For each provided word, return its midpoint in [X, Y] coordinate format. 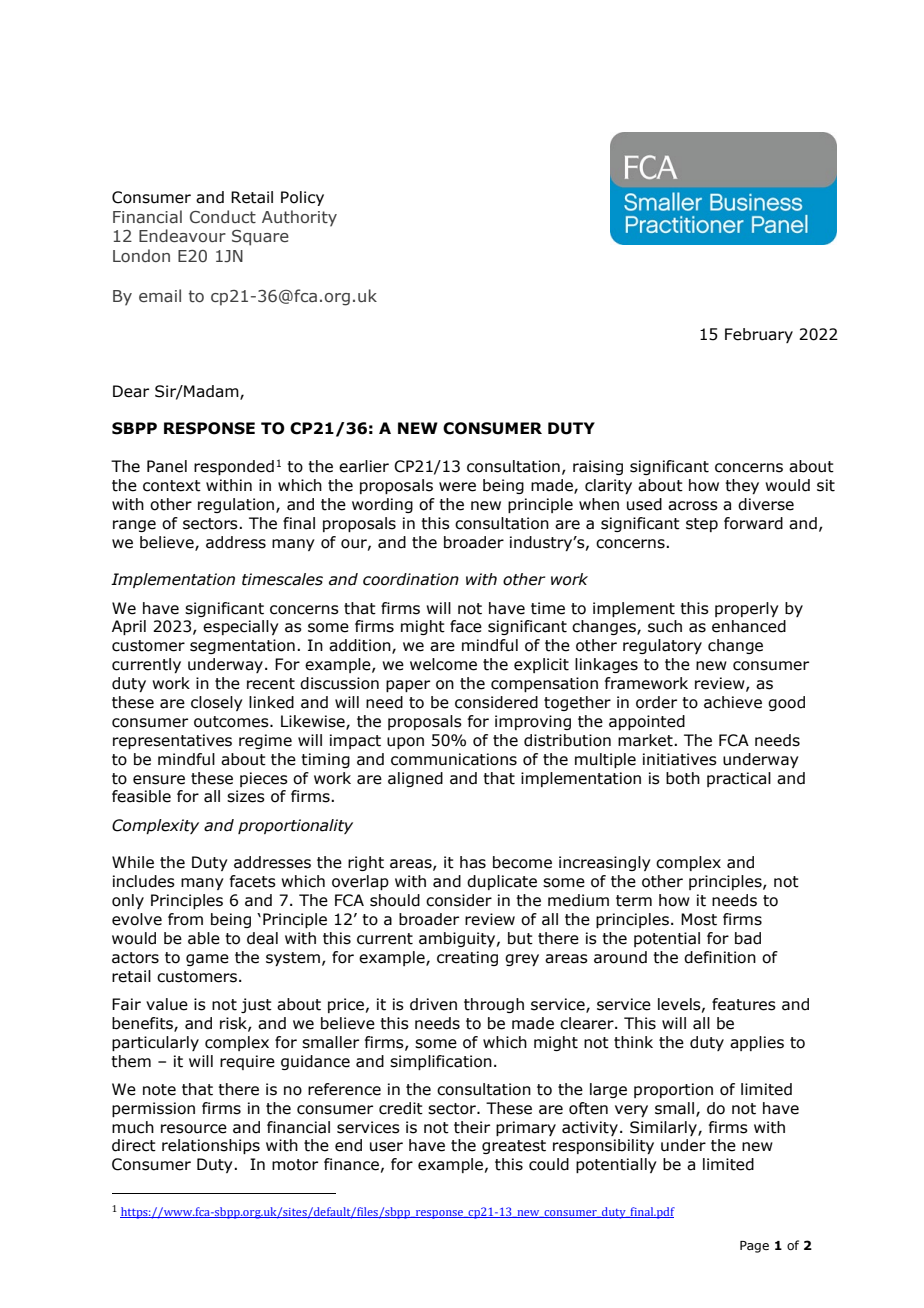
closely [217, 703]
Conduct [223, 217]
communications [454, 759]
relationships [211, 1146]
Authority [299, 218]
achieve [733, 702]
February [759, 335]
